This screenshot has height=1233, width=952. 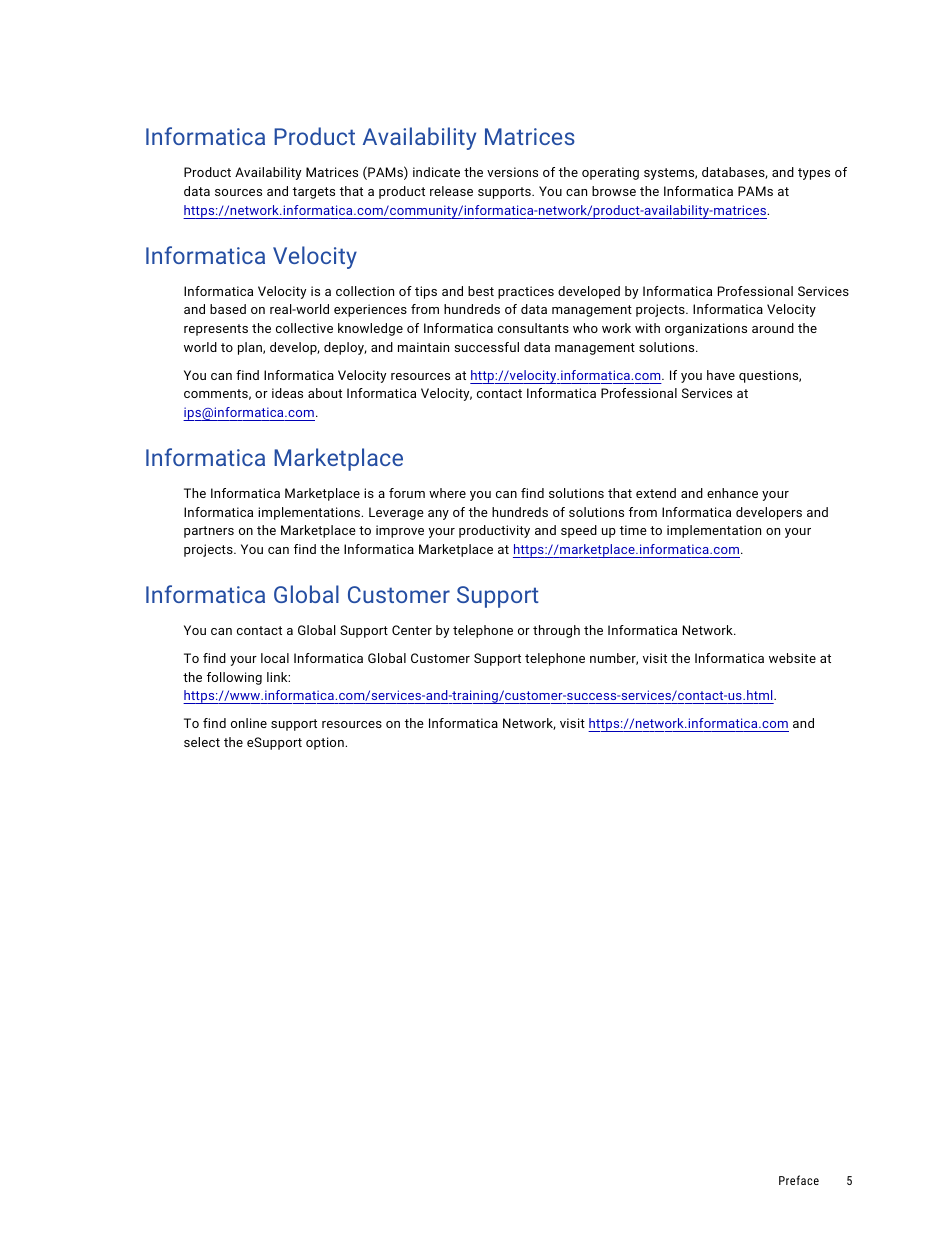 What do you see at coordinates (512, 172) in the screenshot?
I see `versions` at bounding box center [512, 172].
